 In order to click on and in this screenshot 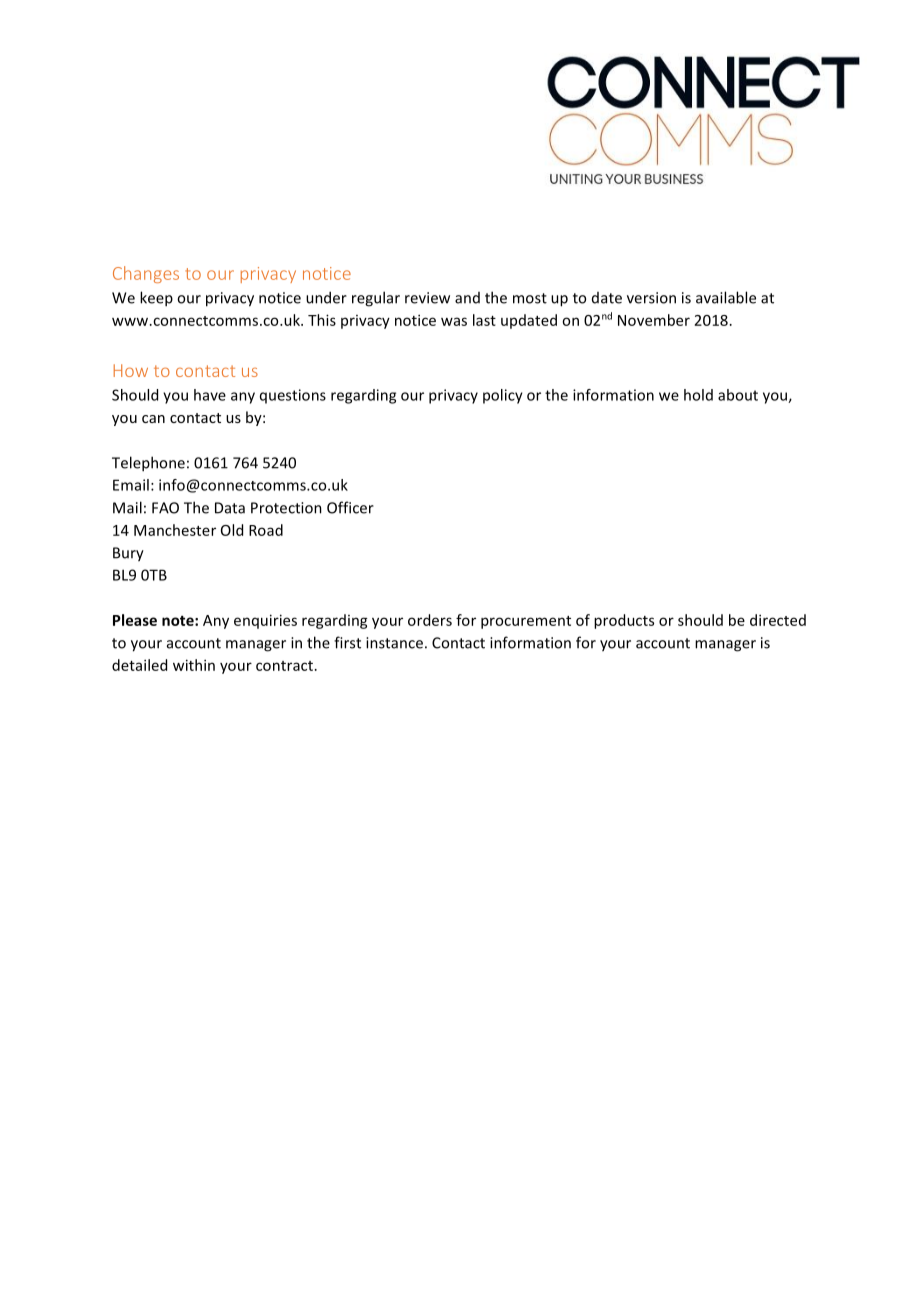, I will do `click(467, 298)`.
